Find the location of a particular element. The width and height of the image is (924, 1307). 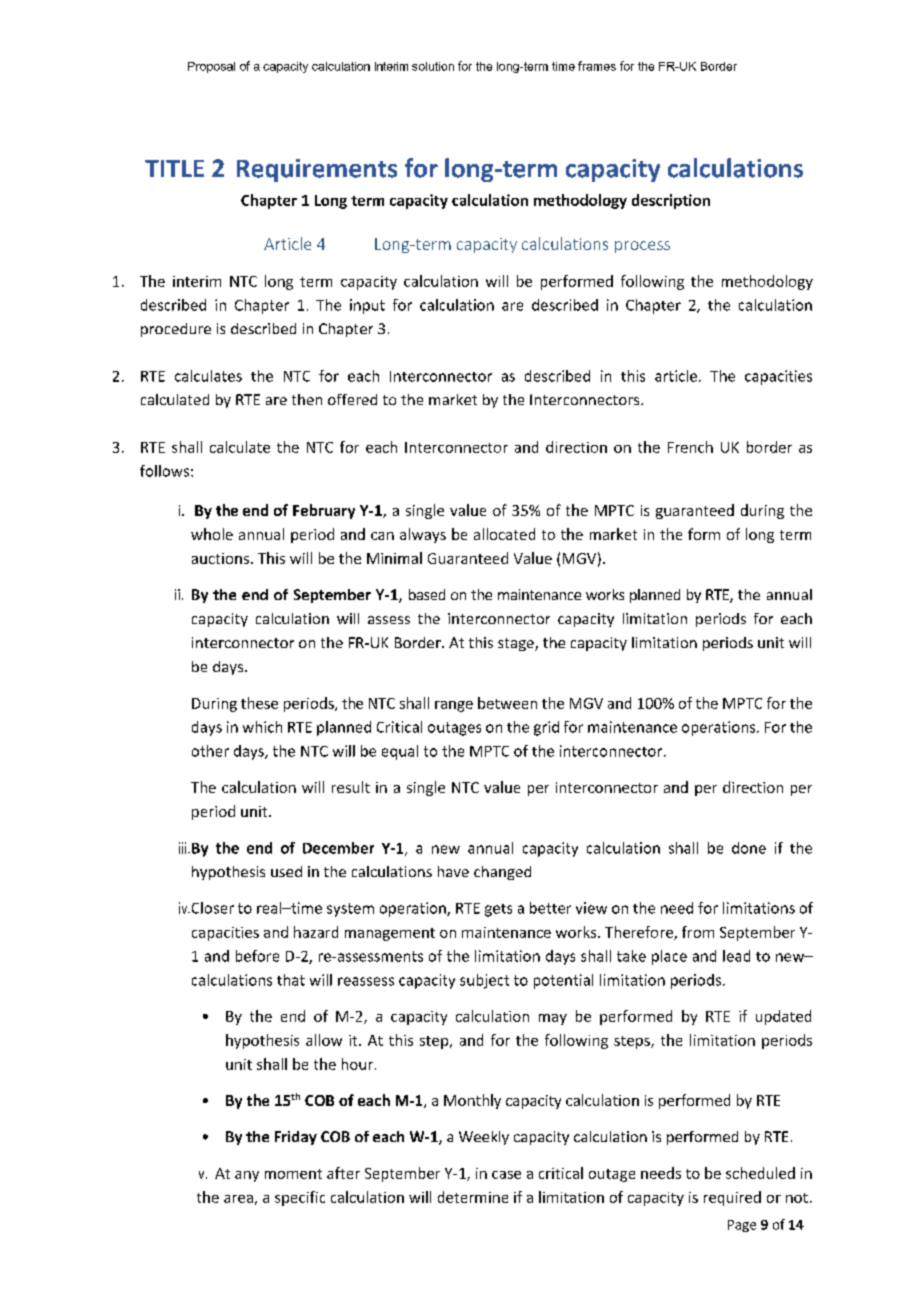

done is located at coordinates (749, 848).
